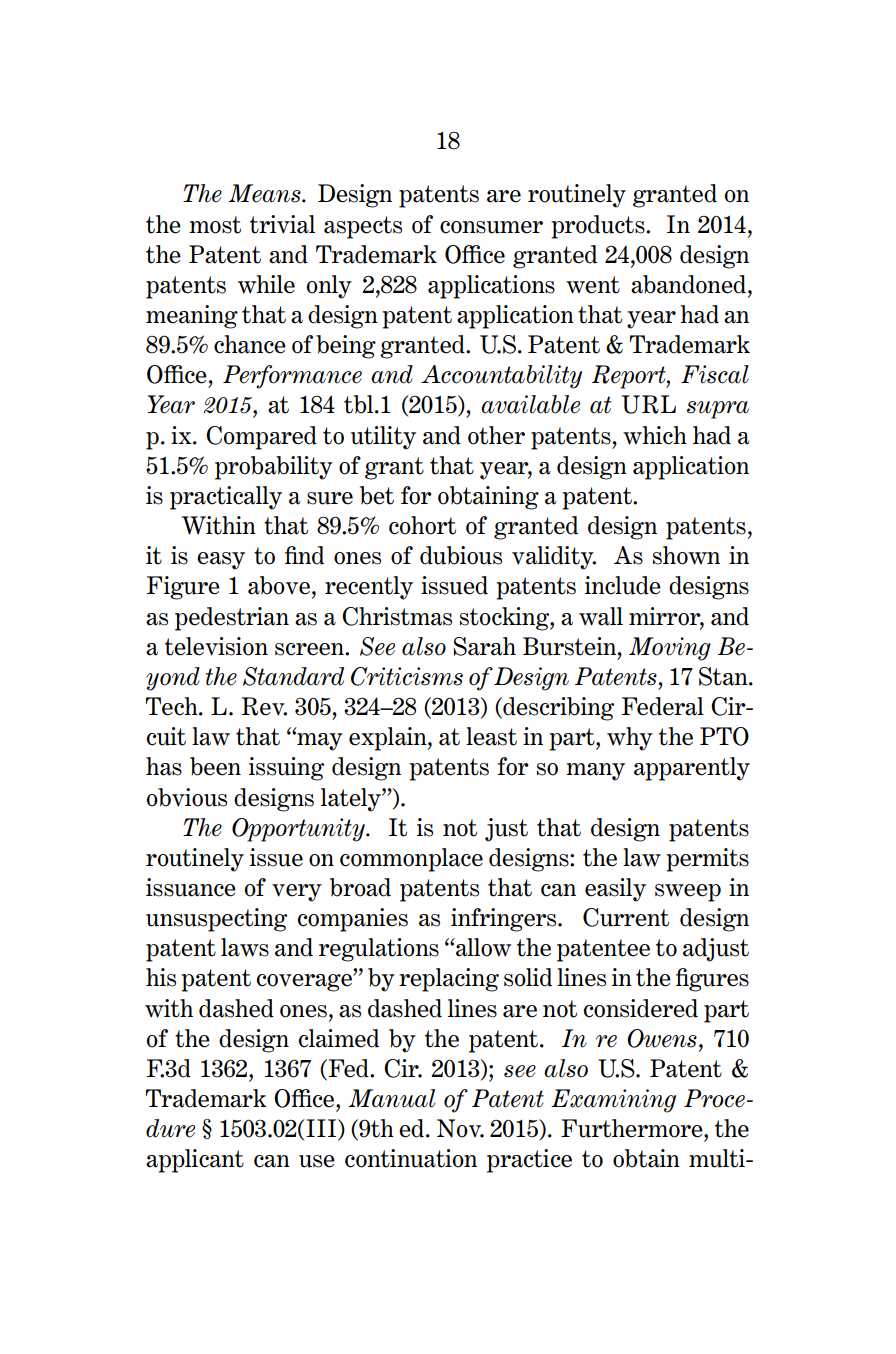 This screenshot has height=1354, width=896. What do you see at coordinates (411, 1158) in the screenshot?
I see `continuation` at bounding box center [411, 1158].
